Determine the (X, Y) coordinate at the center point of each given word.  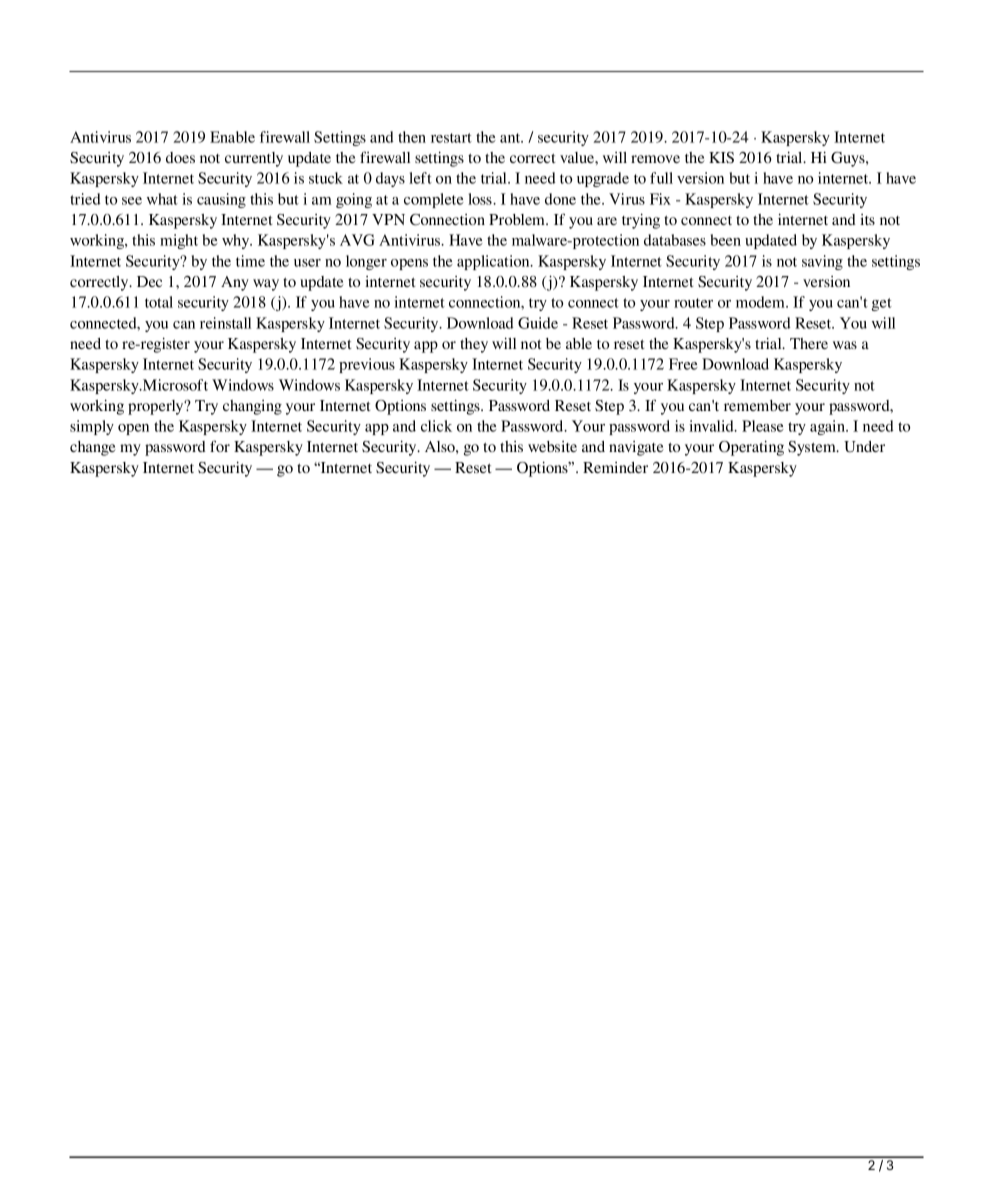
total (159, 302)
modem (761, 302)
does (180, 157)
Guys (849, 159)
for (220, 446)
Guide (538, 323)
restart (451, 138)
